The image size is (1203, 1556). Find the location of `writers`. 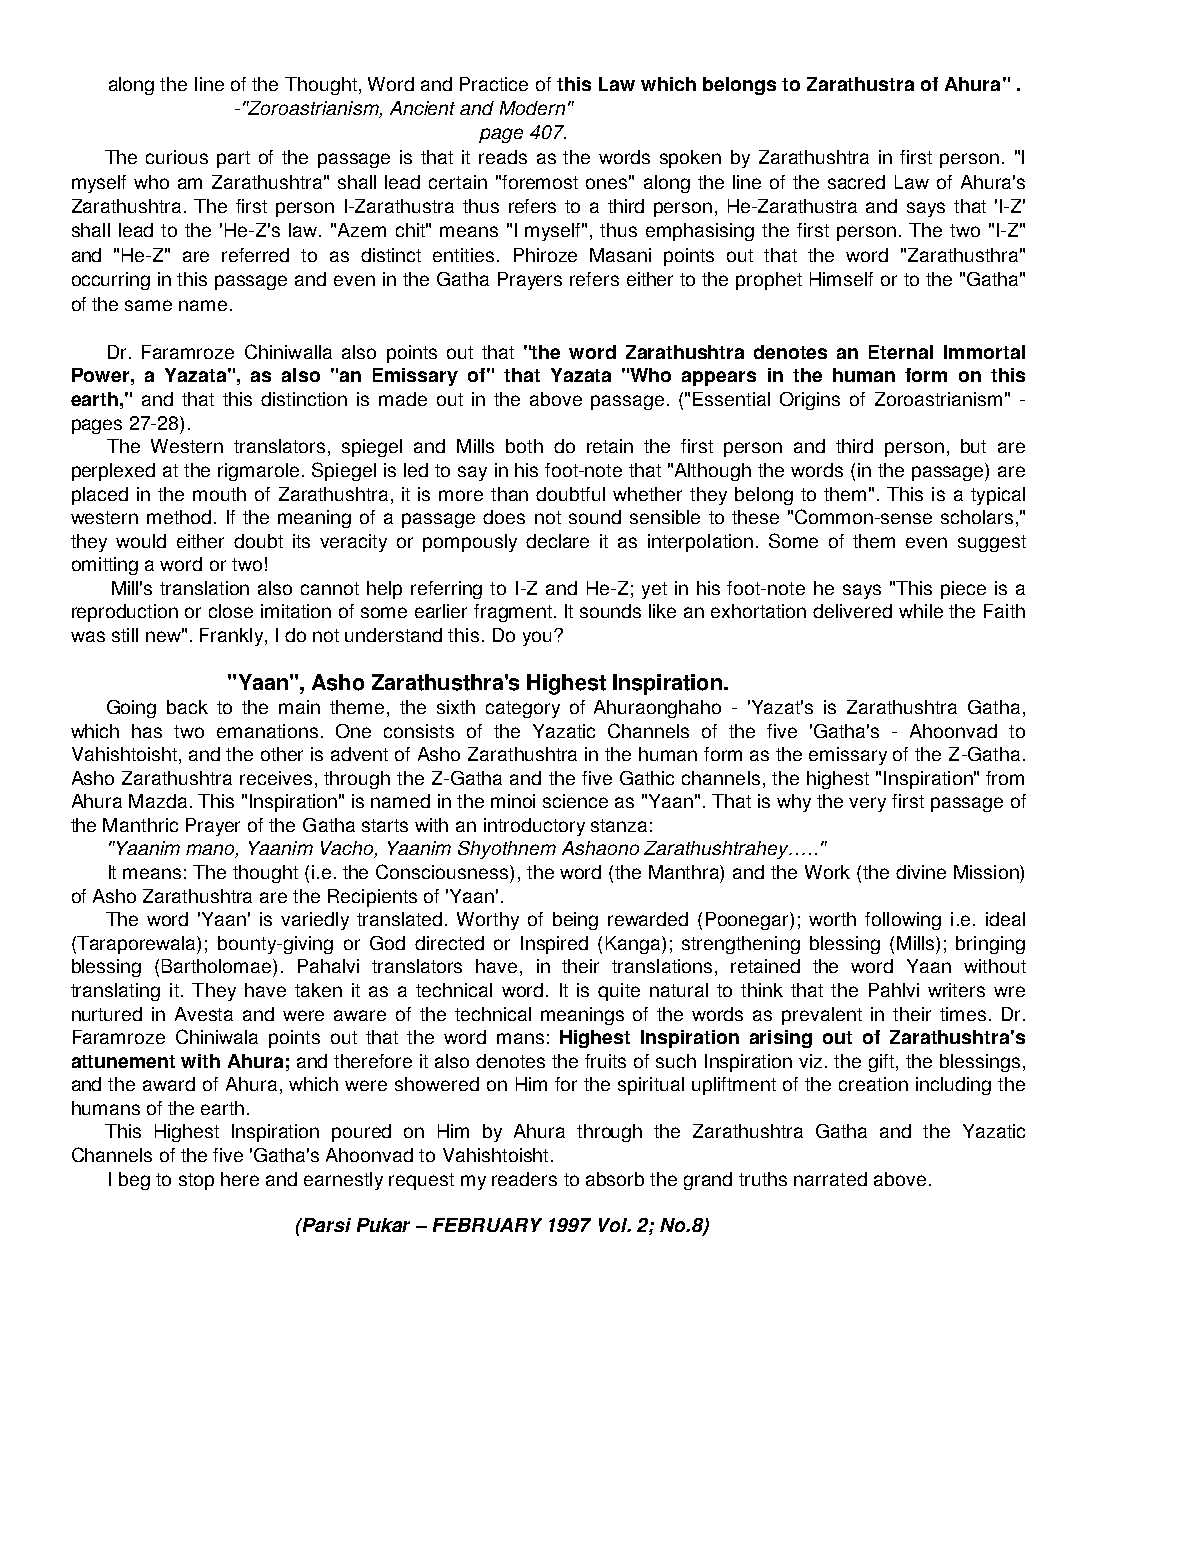

writers is located at coordinates (956, 990).
